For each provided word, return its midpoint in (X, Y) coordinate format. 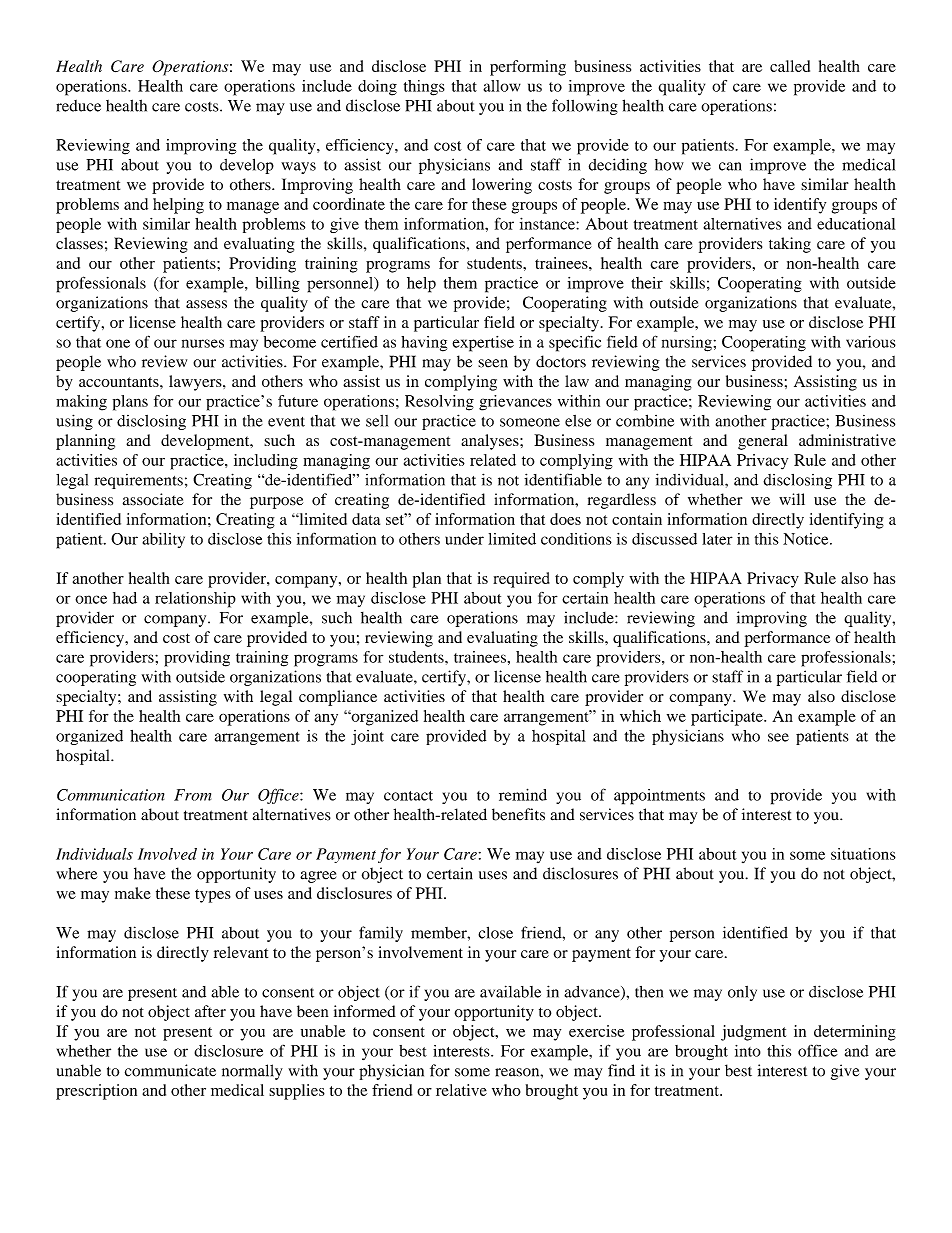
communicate (170, 1070)
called (790, 66)
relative (461, 1090)
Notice (807, 539)
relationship (195, 600)
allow (502, 86)
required (521, 580)
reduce (78, 106)
